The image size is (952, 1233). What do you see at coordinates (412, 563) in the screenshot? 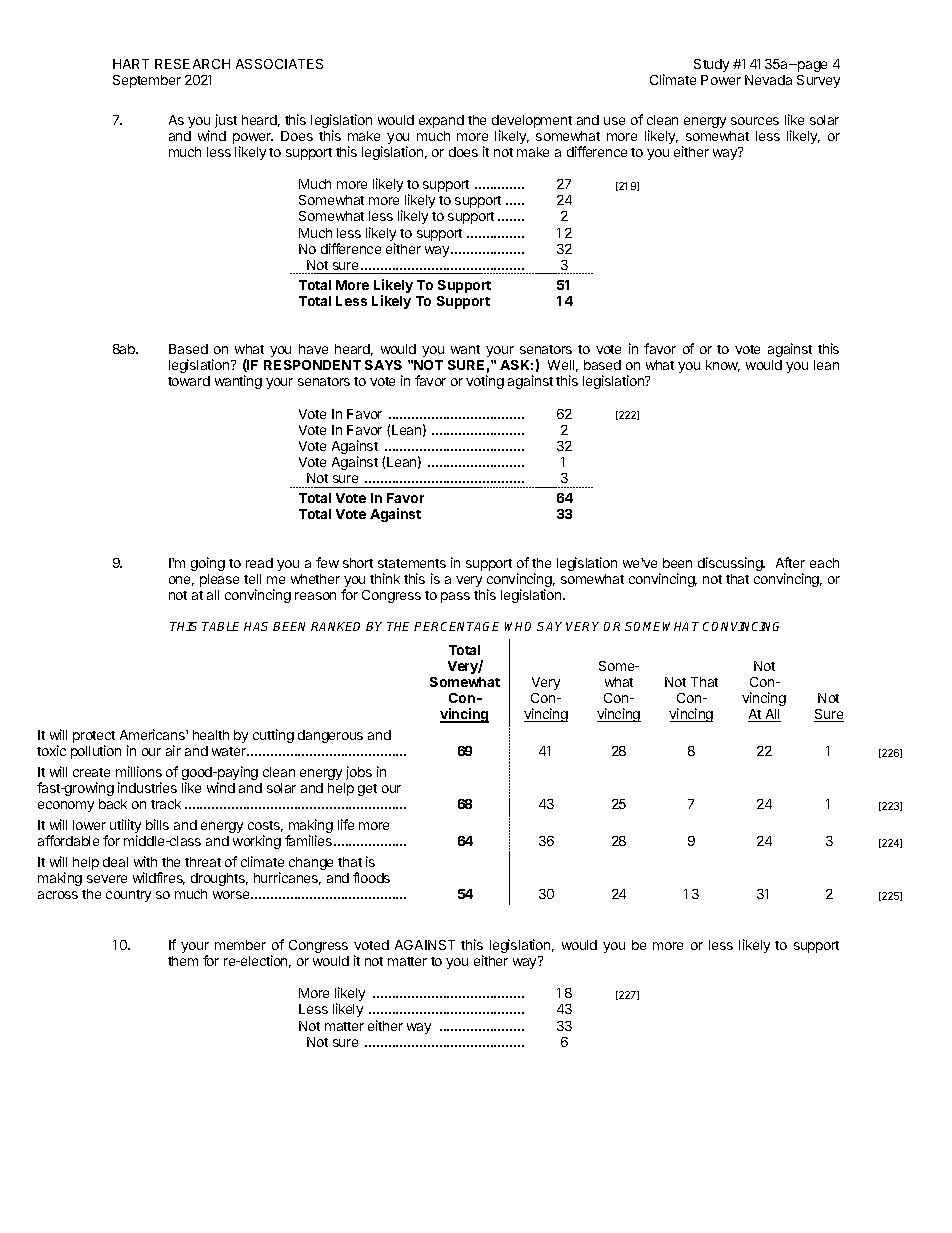
I see `statements` at bounding box center [412, 563].
